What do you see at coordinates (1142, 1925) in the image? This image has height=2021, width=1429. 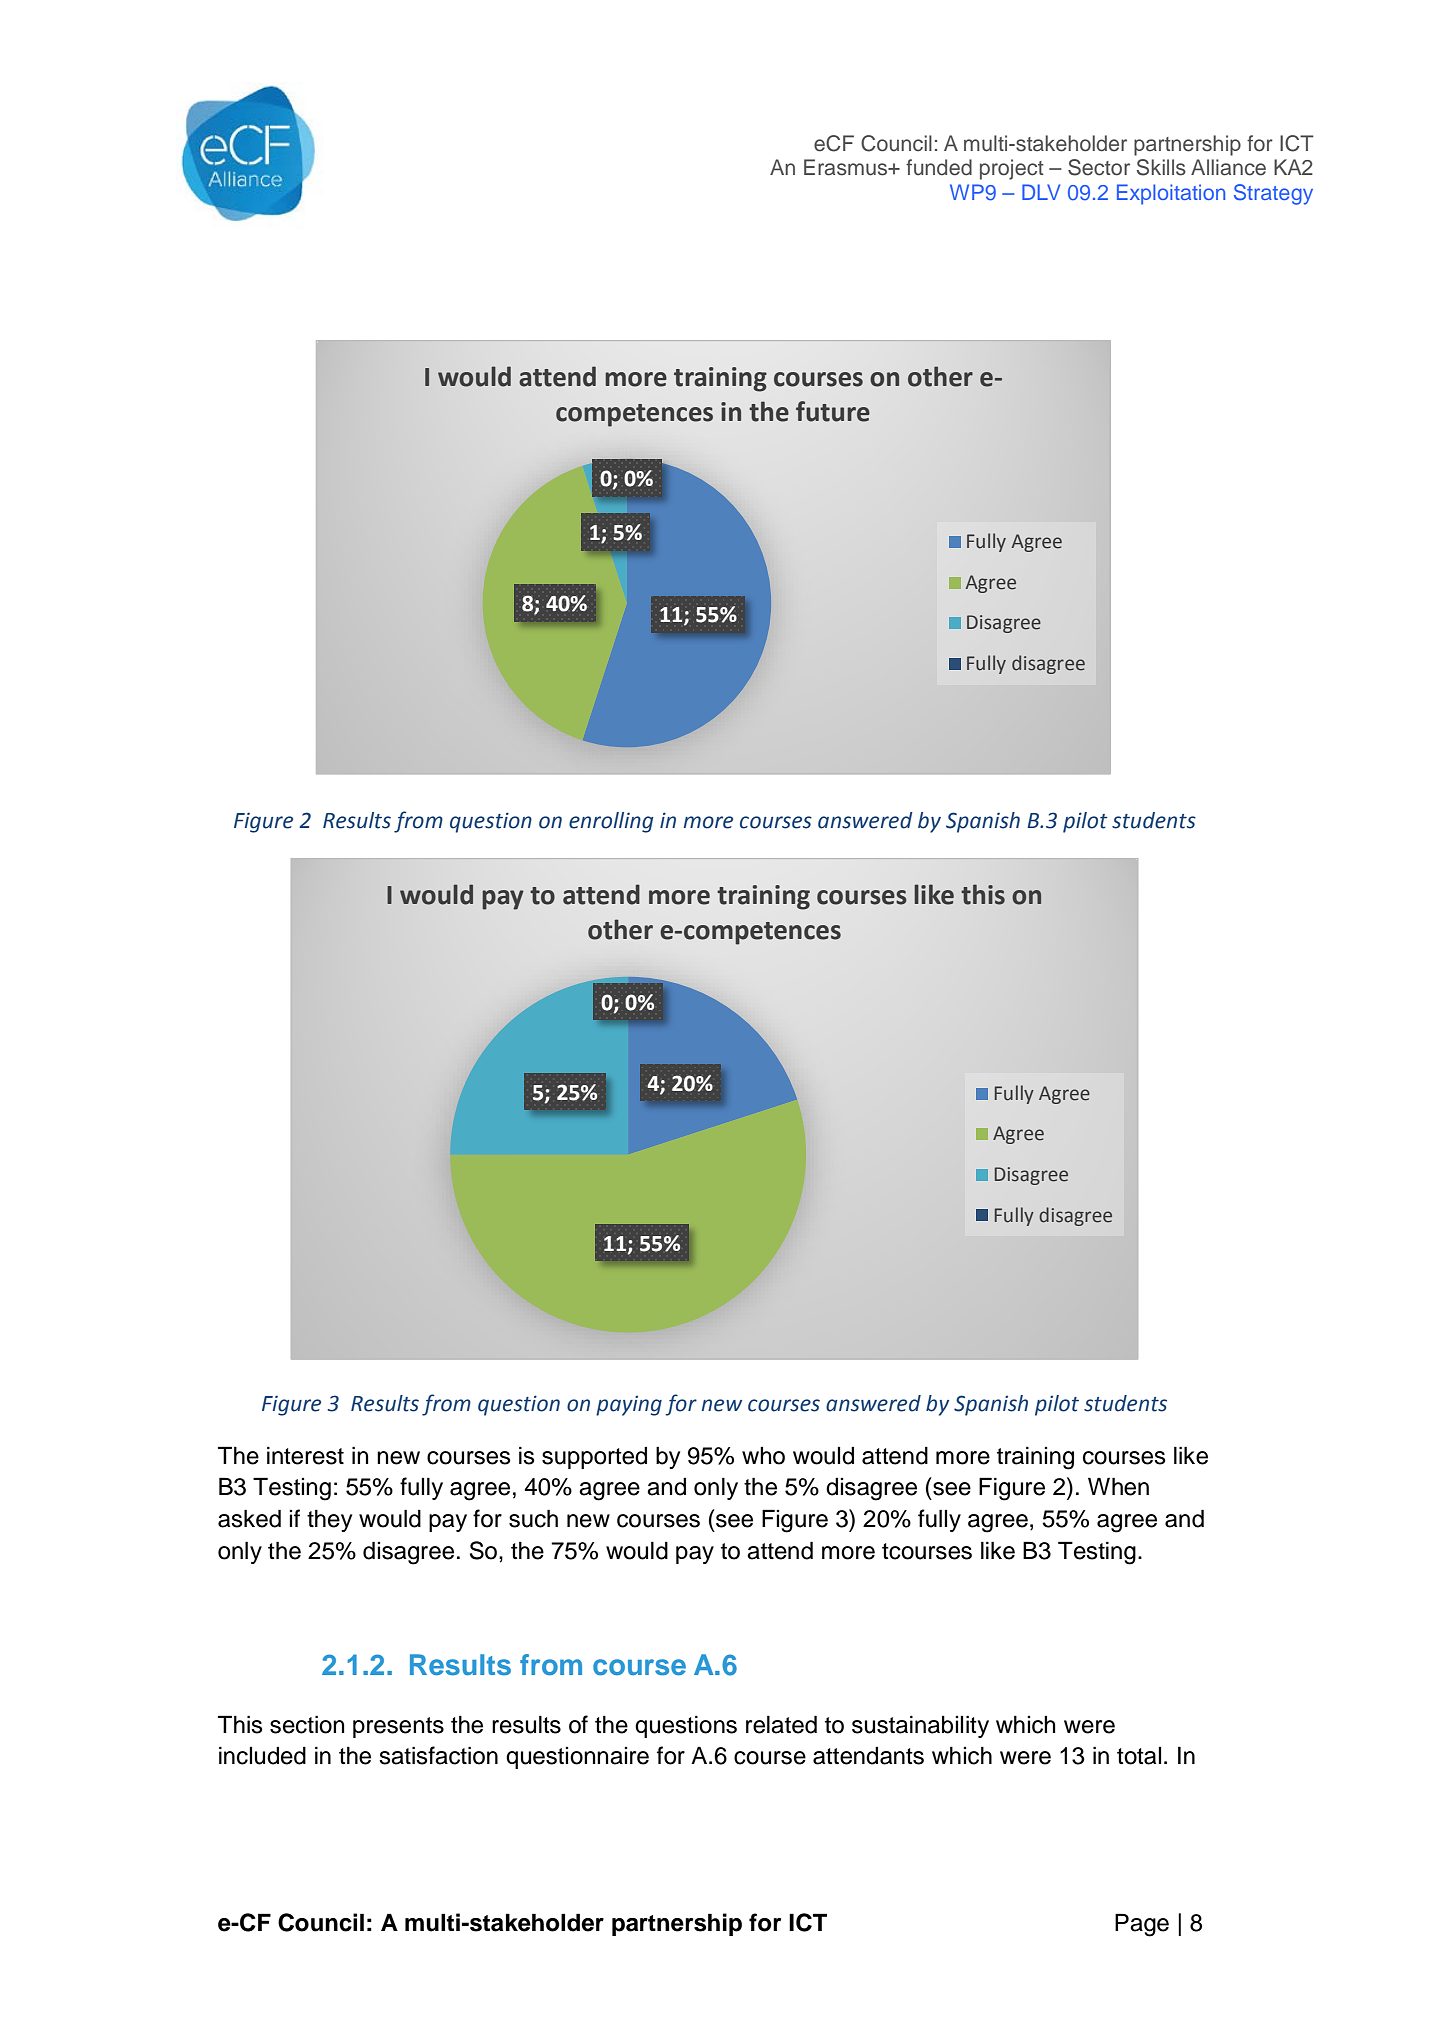 I see `Page` at bounding box center [1142, 1925].
